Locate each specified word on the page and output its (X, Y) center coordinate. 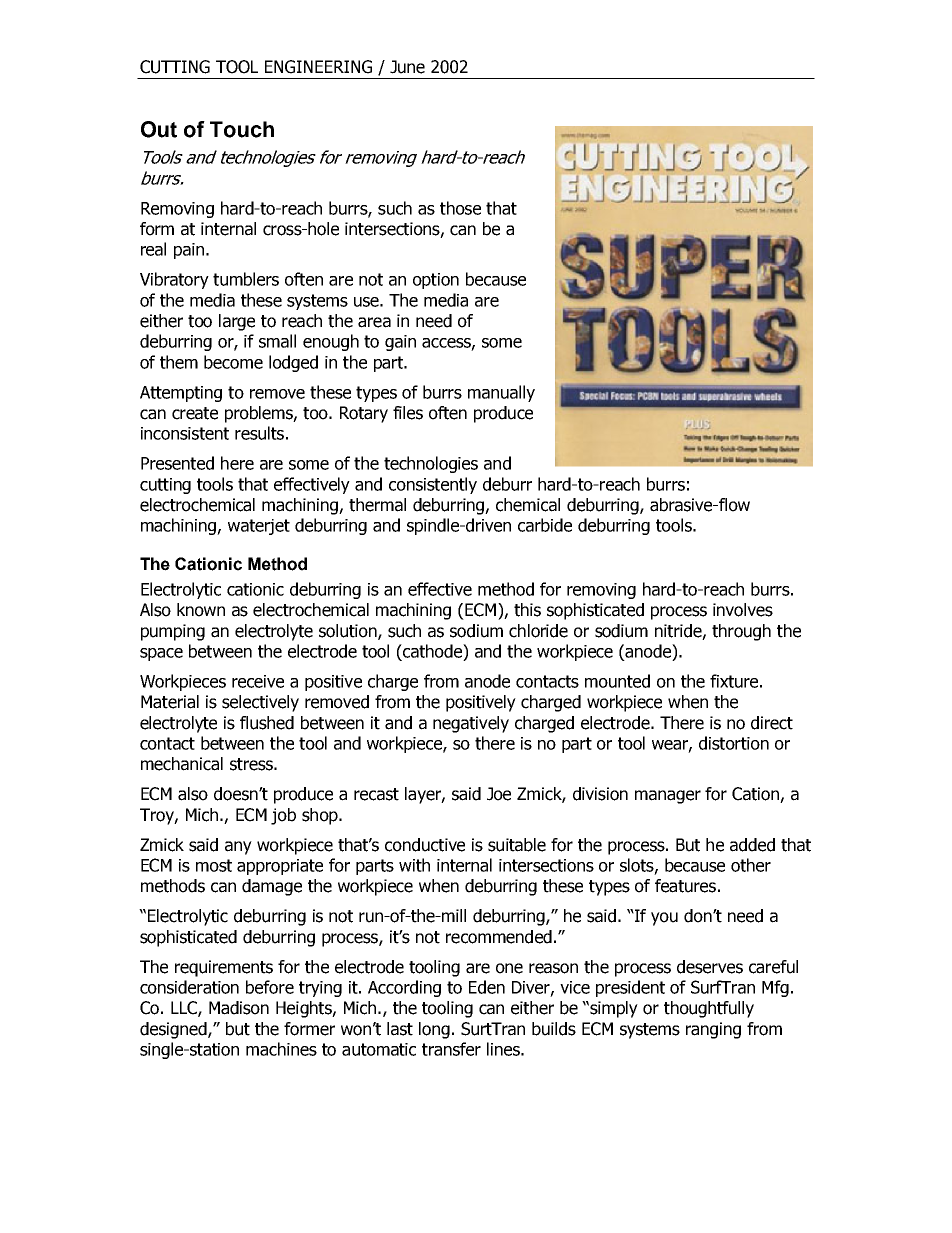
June (407, 67)
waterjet (259, 527)
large (237, 322)
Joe (499, 794)
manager (668, 797)
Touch (242, 129)
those (460, 208)
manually (501, 393)
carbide (545, 525)
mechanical (182, 764)
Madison (239, 1008)
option (436, 281)
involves (743, 610)
